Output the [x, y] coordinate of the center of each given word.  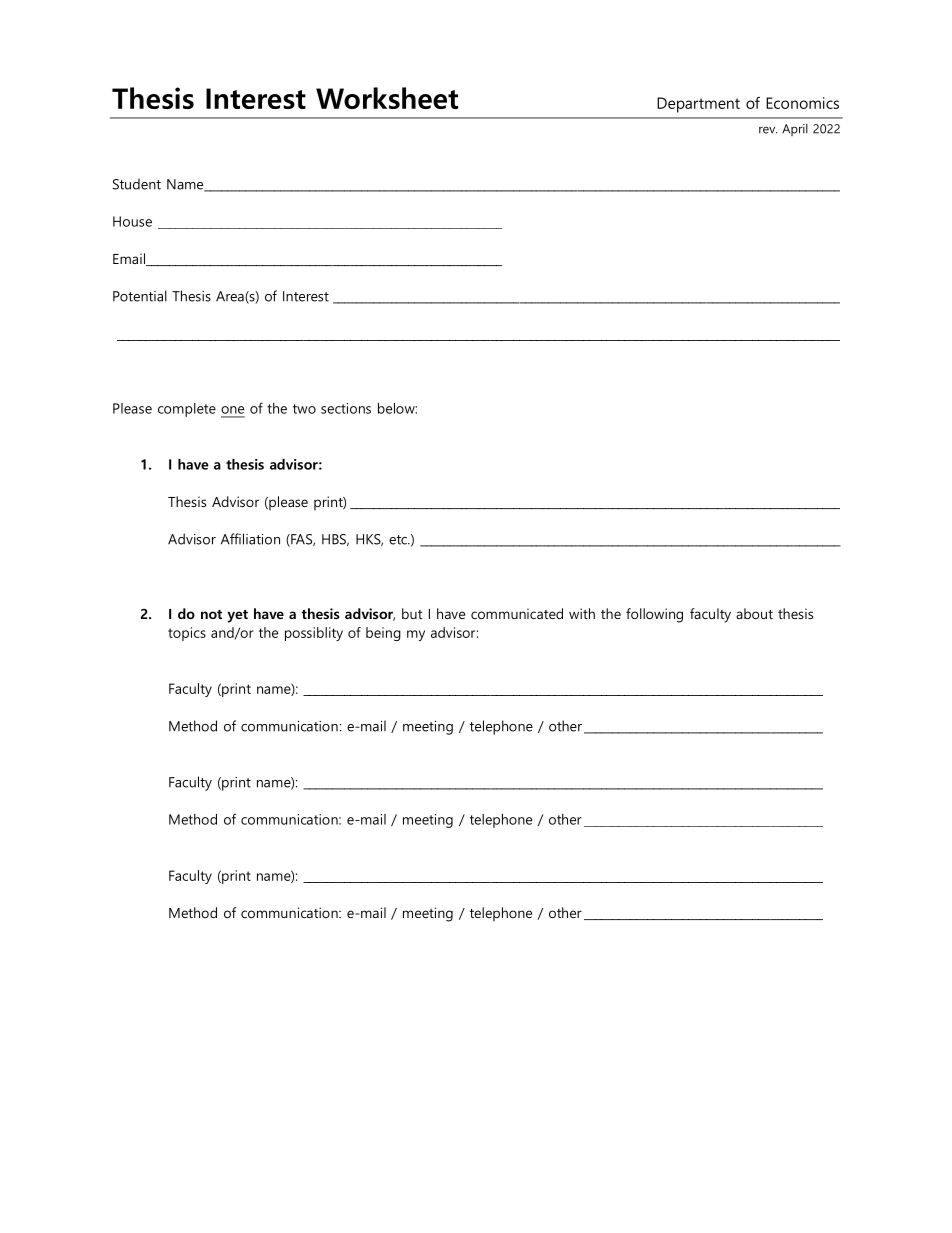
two [304, 409]
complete [187, 410]
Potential [140, 296]
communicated [517, 613]
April [795, 130]
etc [399, 540]
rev [768, 130]
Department [698, 105]
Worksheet [387, 98]
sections [346, 408]
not [211, 614]
